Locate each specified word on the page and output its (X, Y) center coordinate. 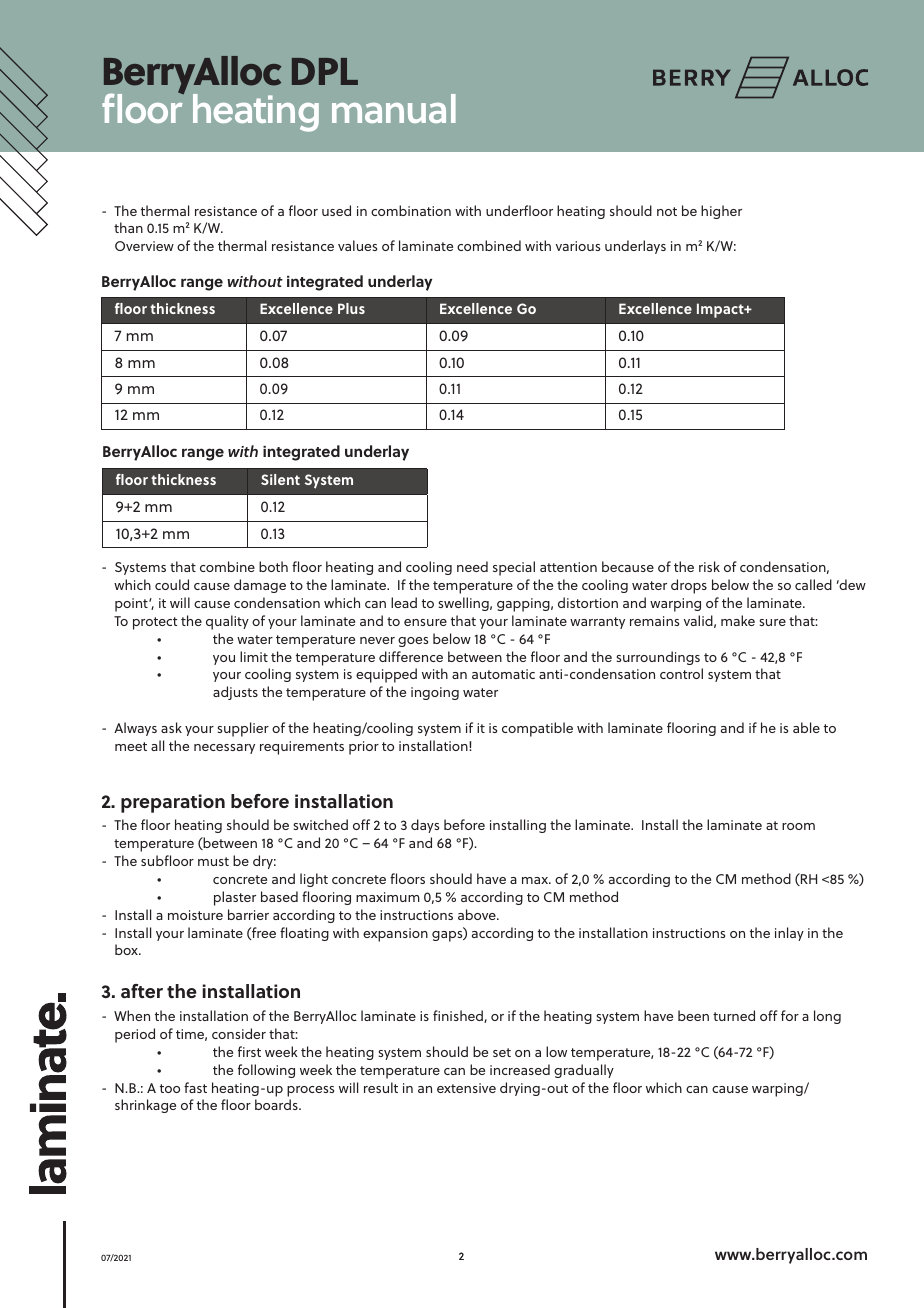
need (472, 566)
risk (709, 566)
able (806, 727)
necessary (224, 749)
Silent (280, 479)
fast (195, 1087)
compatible (537, 729)
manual (394, 108)
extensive (466, 1088)
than (128, 227)
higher (721, 212)
